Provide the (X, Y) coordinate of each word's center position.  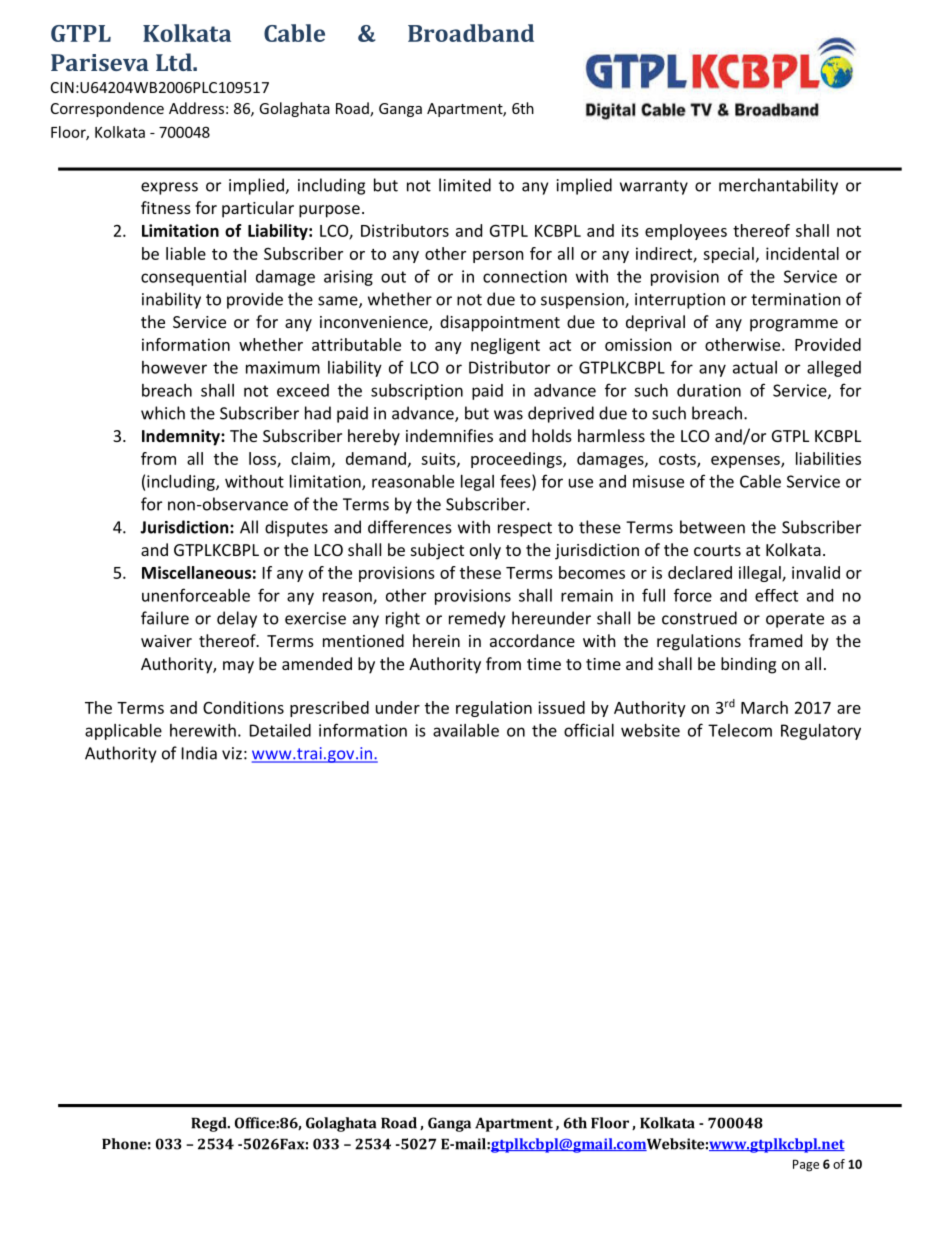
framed (775, 640)
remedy (477, 619)
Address (196, 108)
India (199, 753)
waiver (166, 641)
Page (806, 1165)
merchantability (778, 186)
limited (465, 185)
